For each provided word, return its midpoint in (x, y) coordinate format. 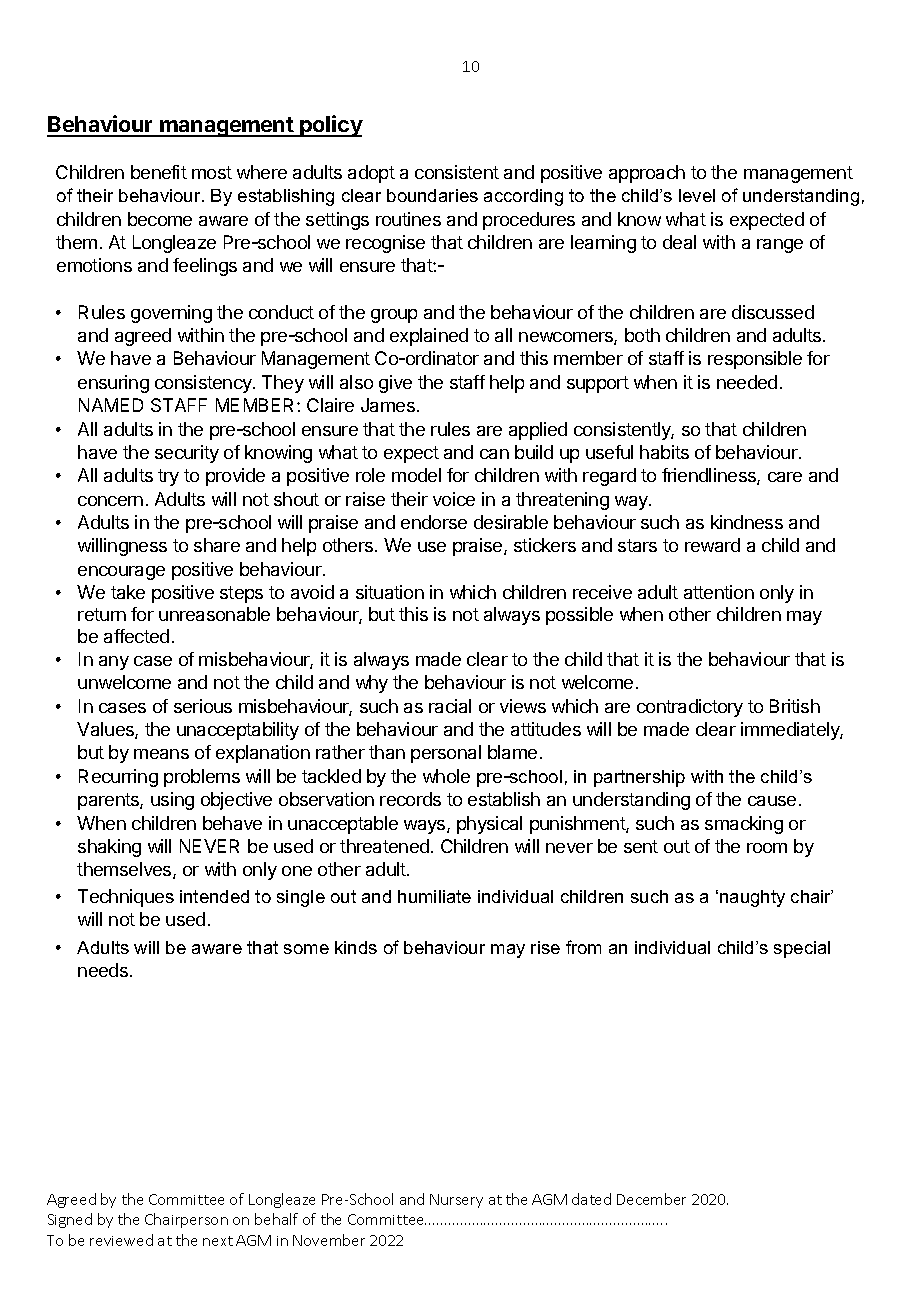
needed (747, 382)
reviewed (121, 1240)
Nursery (456, 1201)
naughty (752, 898)
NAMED (111, 405)
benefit (159, 172)
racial (450, 706)
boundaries (432, 195)
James (388, 405)
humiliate (434, 896)
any (114, 663)
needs (103, 970)
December (651, 1199)
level (697, 195)
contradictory (690, 708)
